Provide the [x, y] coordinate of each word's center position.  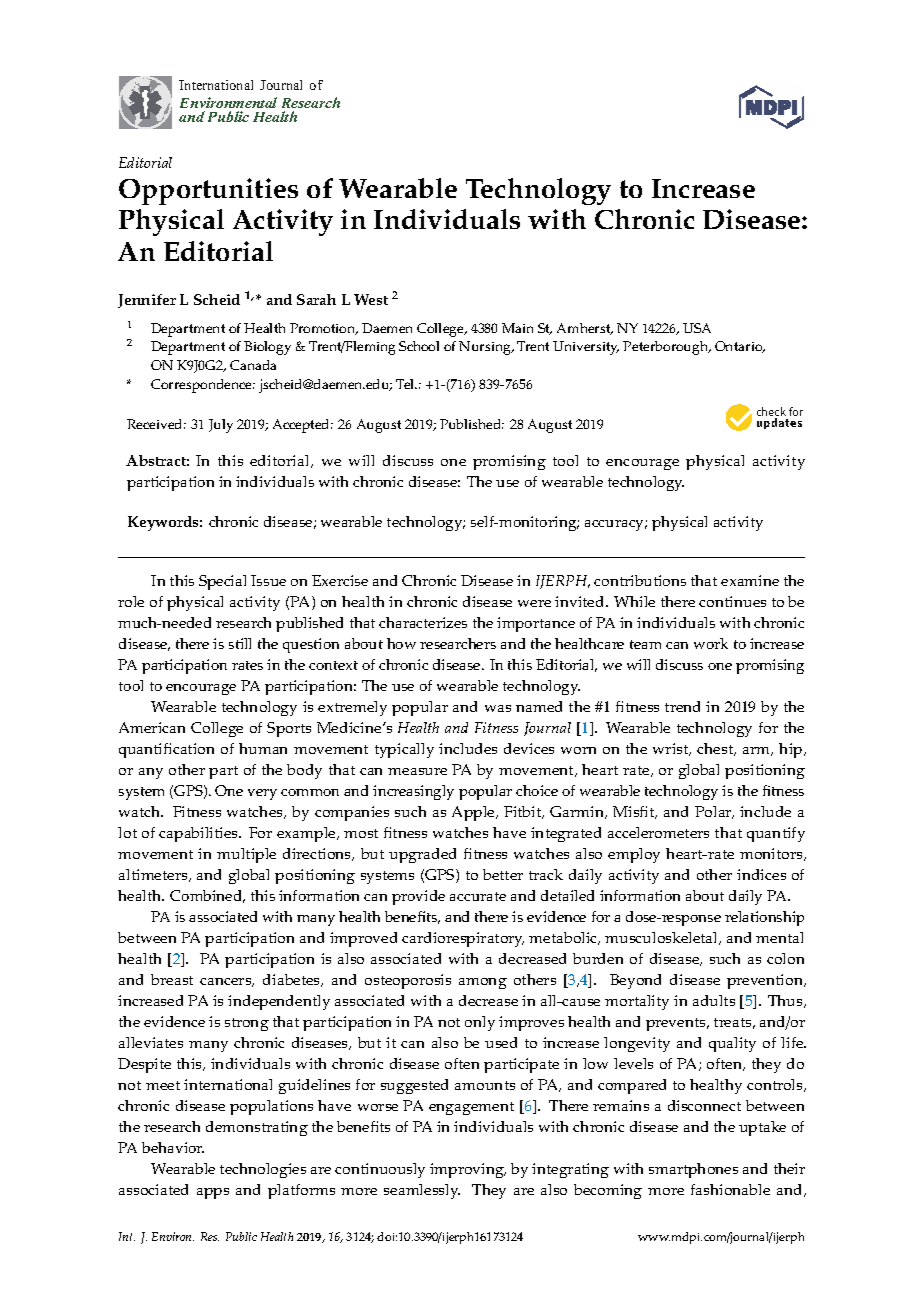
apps [213, 1193]
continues [732, 601]
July [221, 426]
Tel [406, 384]
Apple [474, 813]
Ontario [740, 347]
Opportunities [208, 191]
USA [697, 328]
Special [222, 582]
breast [172, 979]
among [483, 983]
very [262, 794]
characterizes [423, 622]
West [371, 299]
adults [714, 1000]
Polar [714, 812]
